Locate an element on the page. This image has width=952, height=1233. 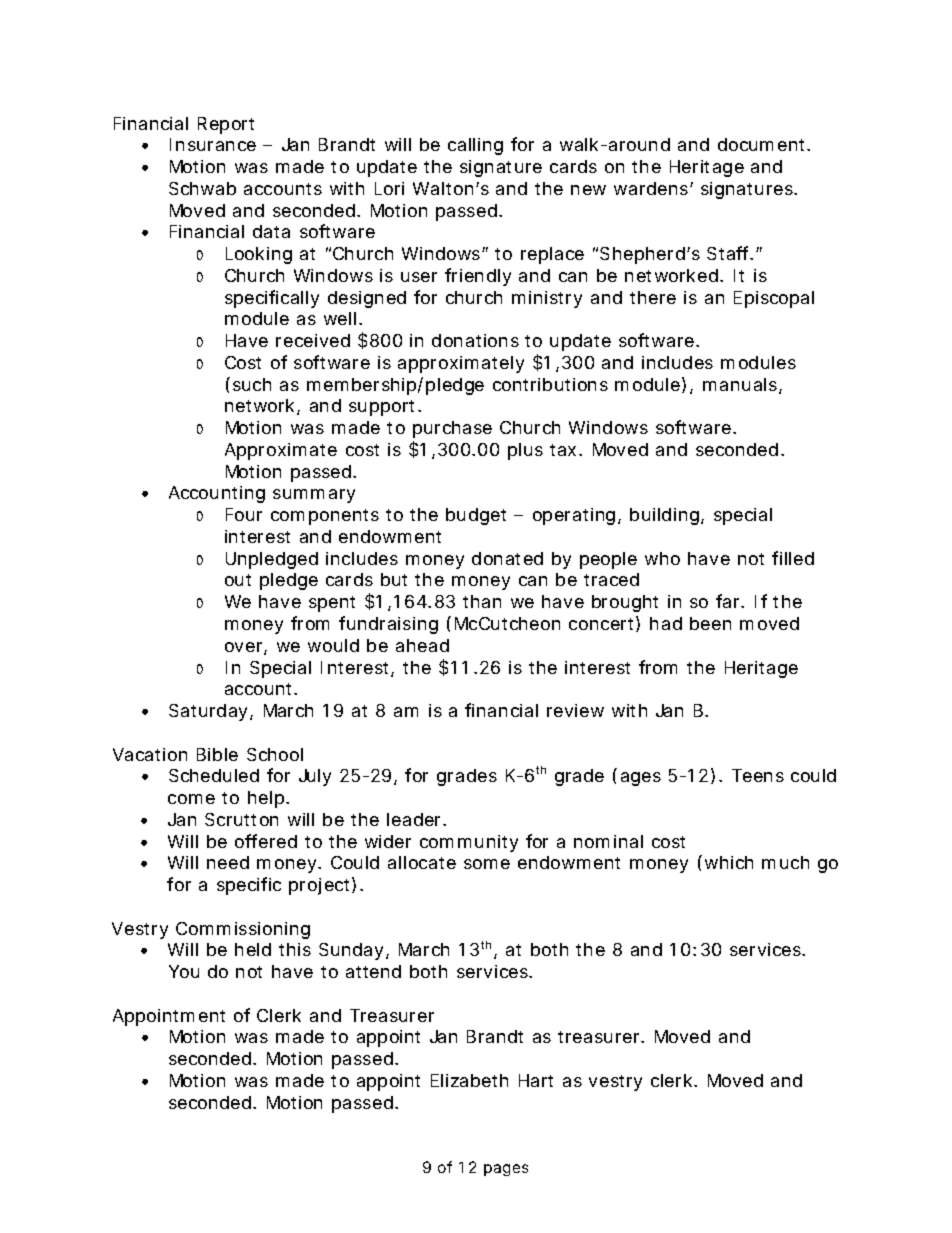
Elizabeth is located at coordinates (469, 1080).
